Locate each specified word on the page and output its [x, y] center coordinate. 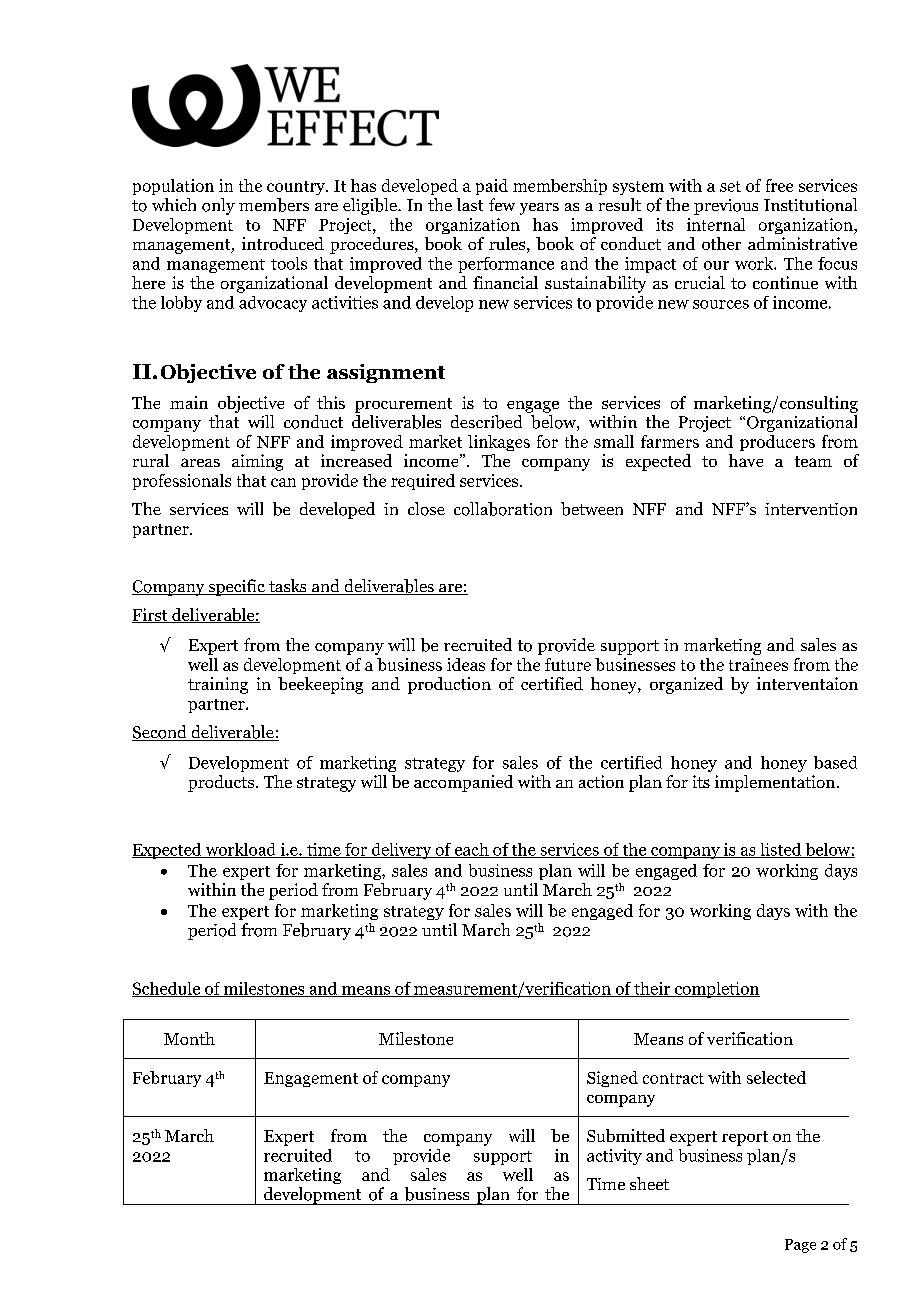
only [218, 206]
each [472, 850]
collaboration [503, 509]
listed [781, 850]
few [502, 204]
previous [726, 207]
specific [236, 587]
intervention [811, 509]
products [222, 783]
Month [189, 1038]
